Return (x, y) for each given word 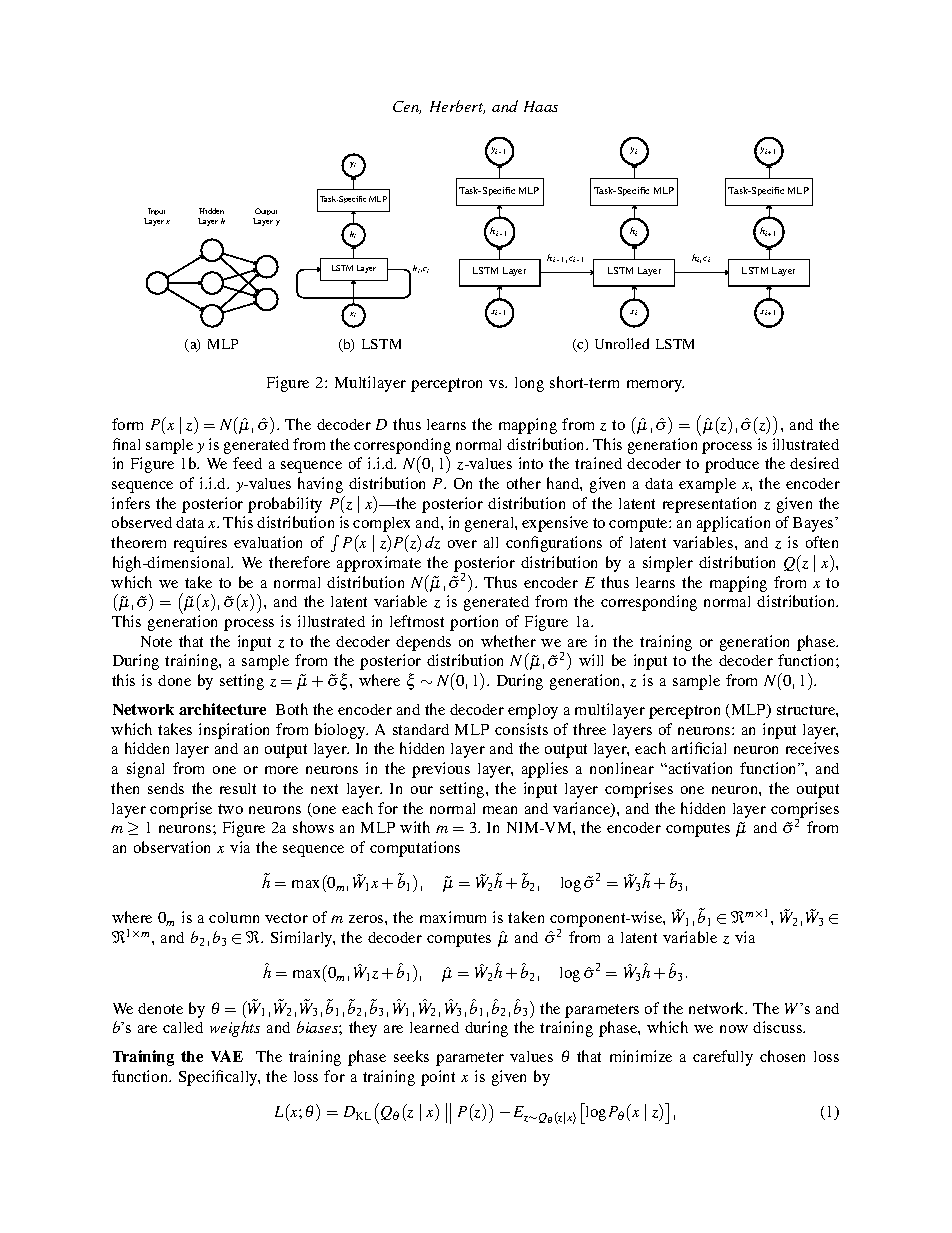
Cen (407, 107)
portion (474, 623)
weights (235, 1029)
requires (200, 544)
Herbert (457, 107)
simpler (668, 564)
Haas (541, 106)
